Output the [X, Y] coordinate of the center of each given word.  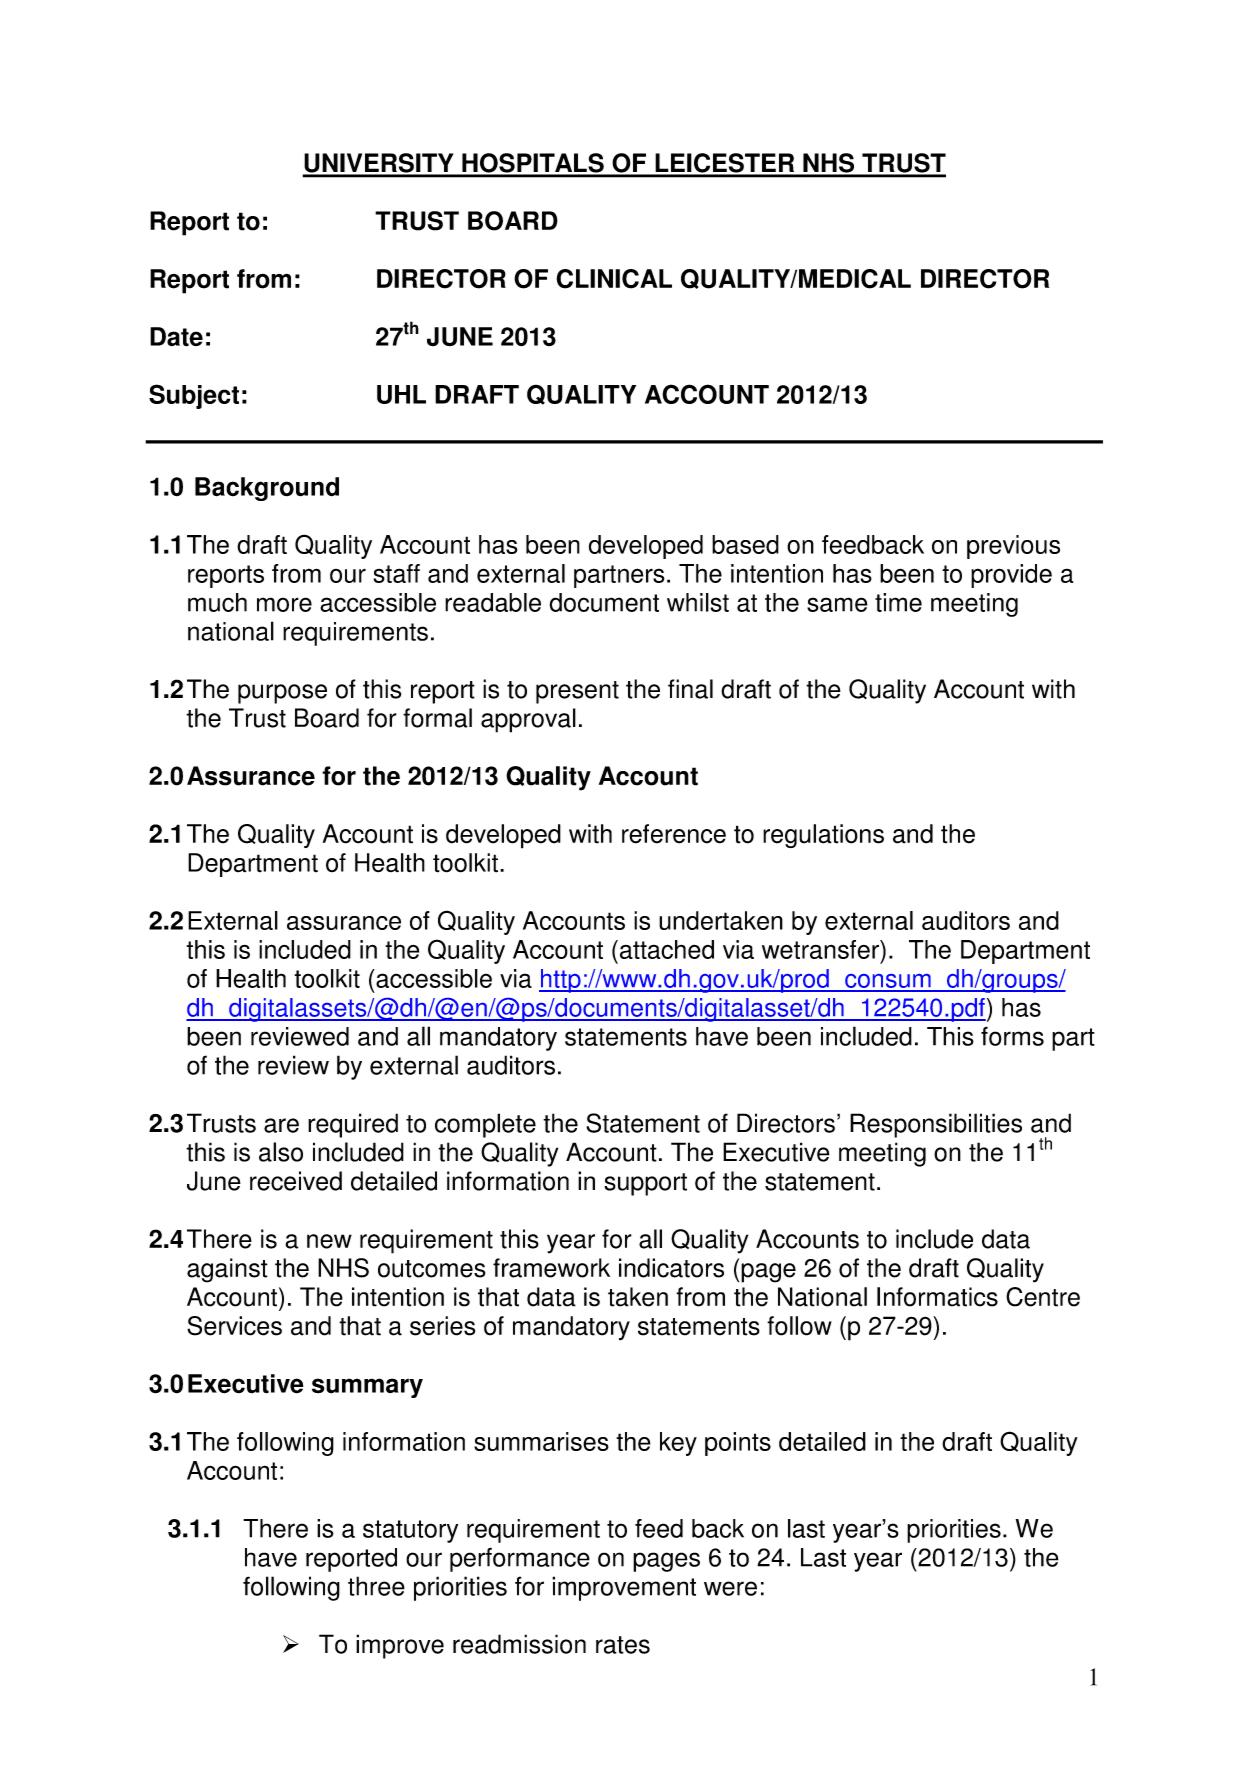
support [645, 1184]
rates [623, 1645]
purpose [282, 694]
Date [176, 337]
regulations [823, 836]
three [376, 1586]
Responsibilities [936, 1125]
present [577, 692]
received [296, 1181]
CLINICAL [614, 279]
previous [1013, 547]
